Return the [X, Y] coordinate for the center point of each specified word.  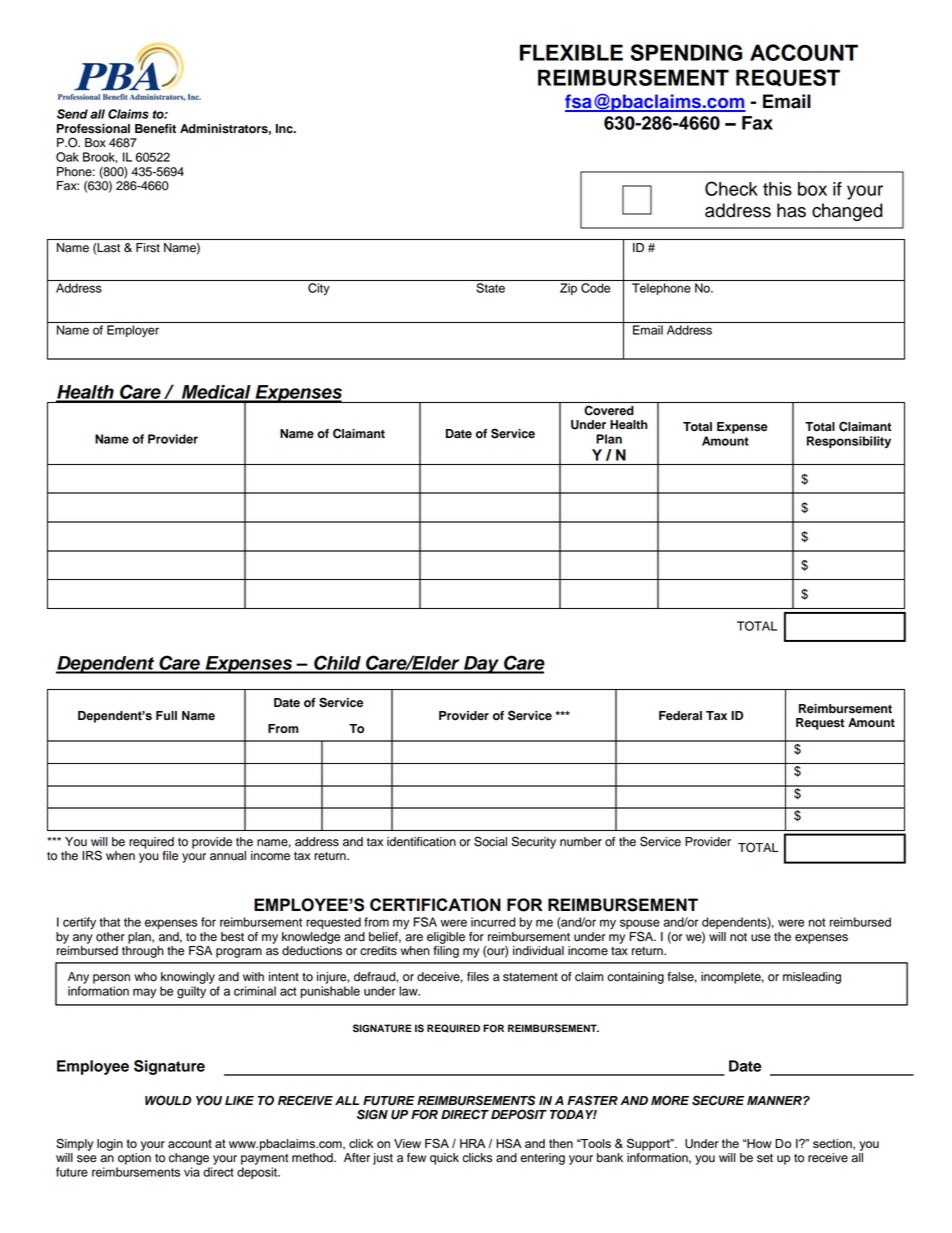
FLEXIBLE [571, 52]
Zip [568, 289]
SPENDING [686, 52]
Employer [133, 331]
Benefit [155, 129]
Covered [609, 410]
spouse [640, 925]
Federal [680, 716]
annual [228, 856]
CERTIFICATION [435, 905]
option [134, 1159]
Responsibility [849, 442]
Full [166, 716]
